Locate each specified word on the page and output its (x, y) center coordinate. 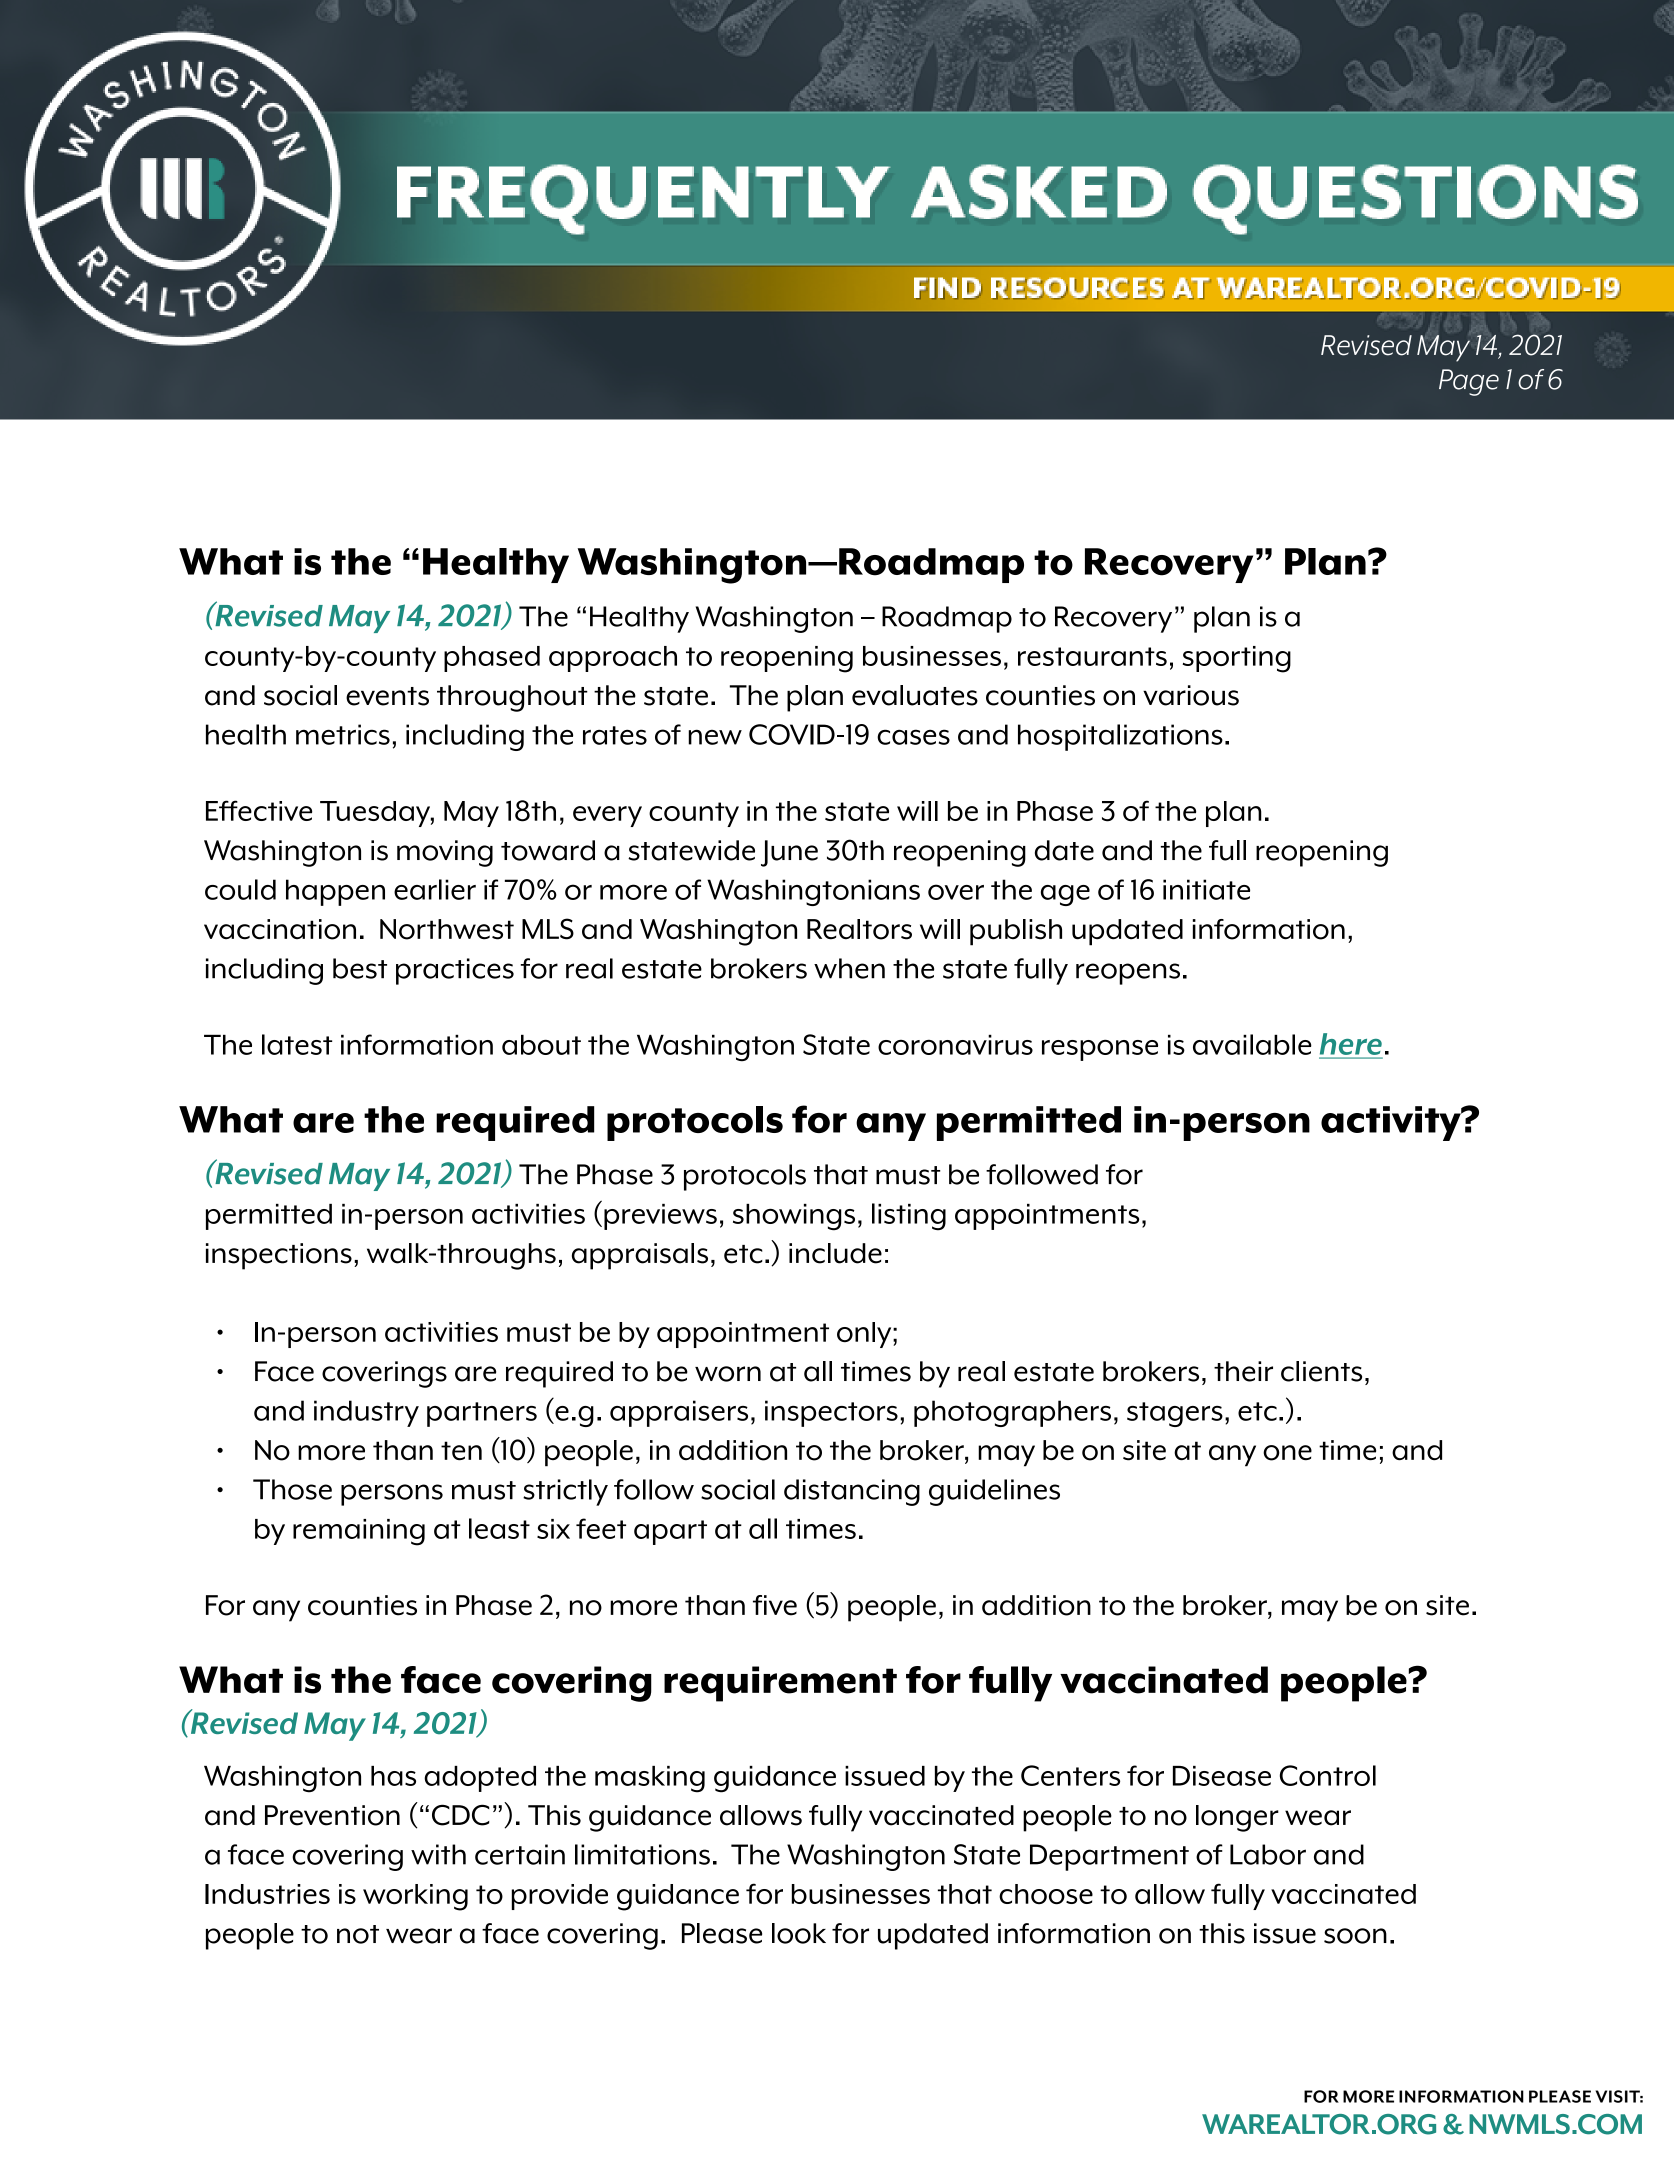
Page (1469, 382)
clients (1321, 1371)
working (415, 1897)
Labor (1268, 1854)
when (849, 968)
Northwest (447, 929)
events (387, 696)
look (799, 1933)
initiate (1206, 889)
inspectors (831, 1413)
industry (366, 1413)
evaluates (915, 695)
